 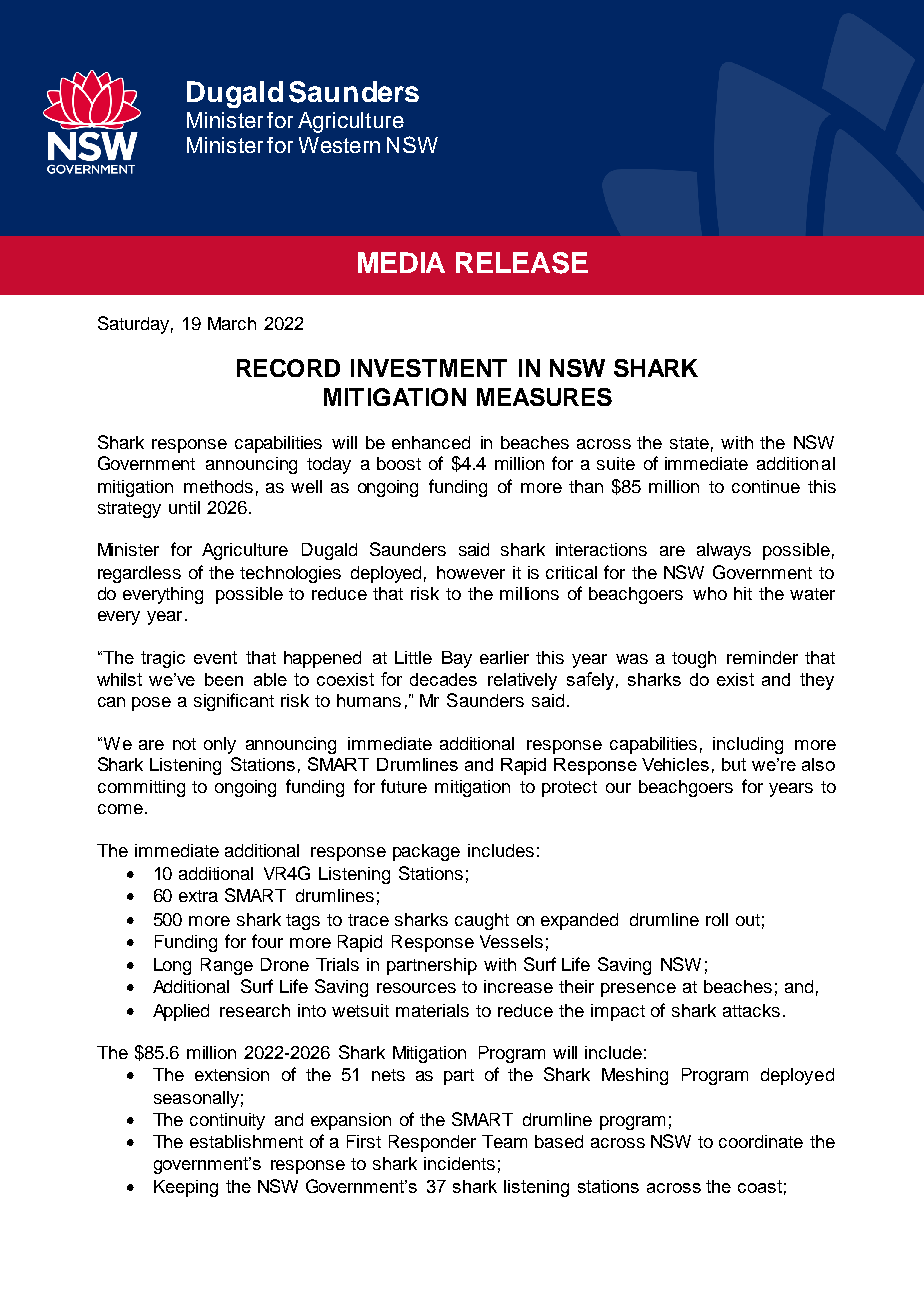 What do you see at coordinates (522, 263) in the screenshot?
I see `RELEASE` at bounding box center [522, 263].
